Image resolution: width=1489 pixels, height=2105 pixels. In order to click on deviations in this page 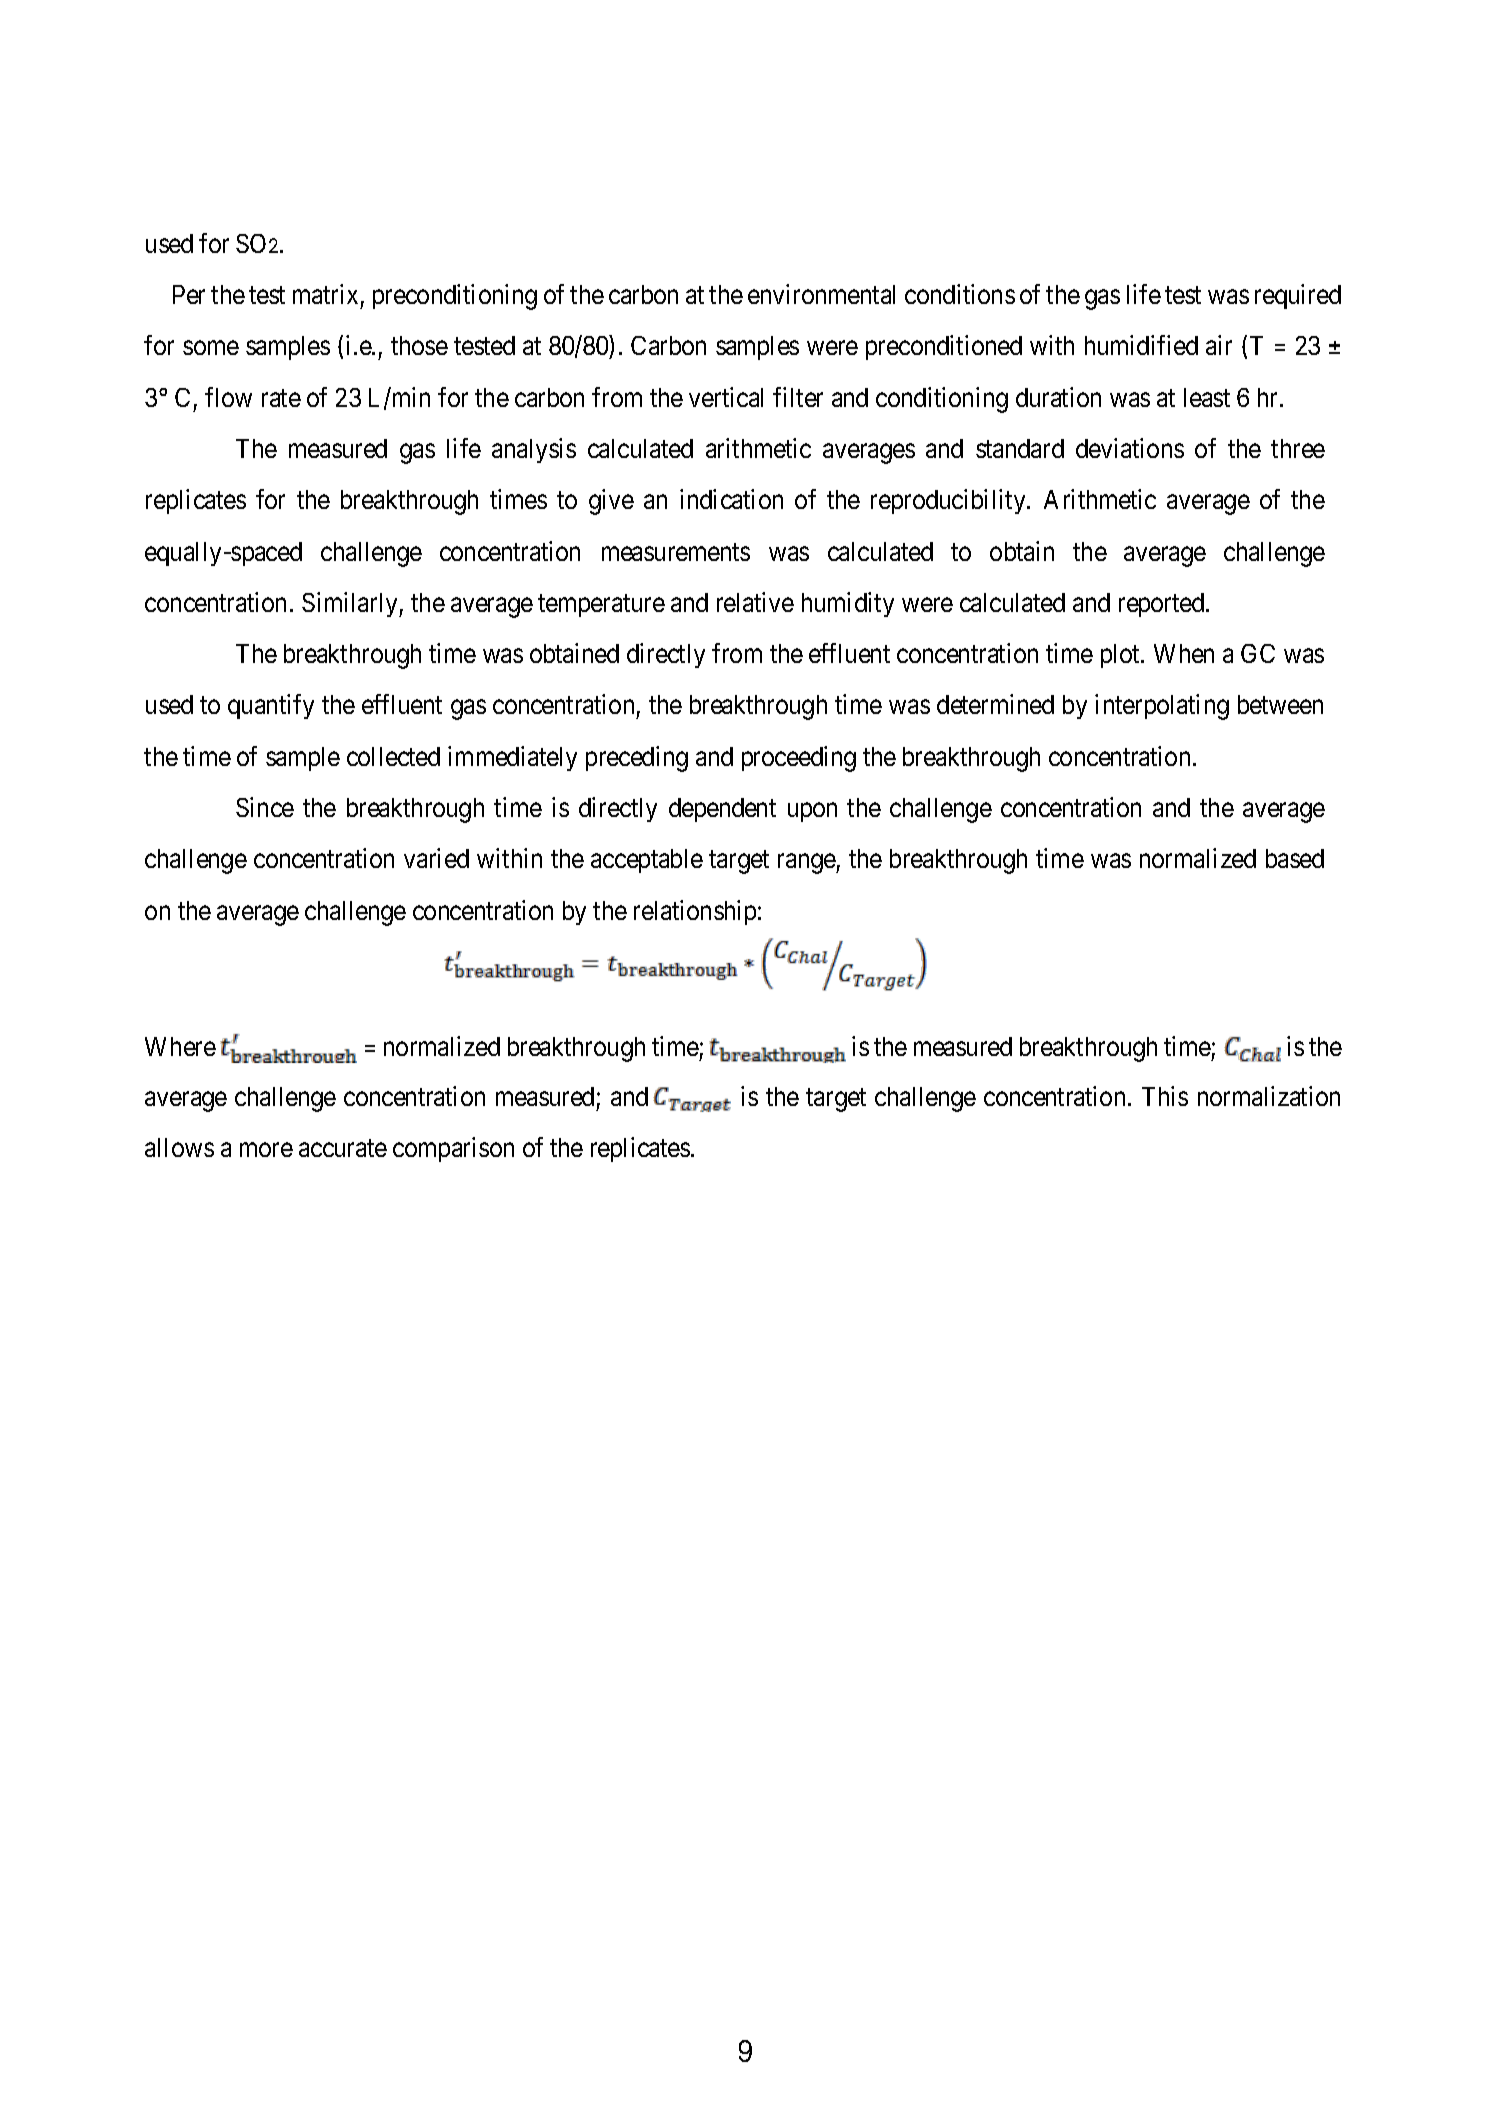, I will do `click(1130, 448)`.
